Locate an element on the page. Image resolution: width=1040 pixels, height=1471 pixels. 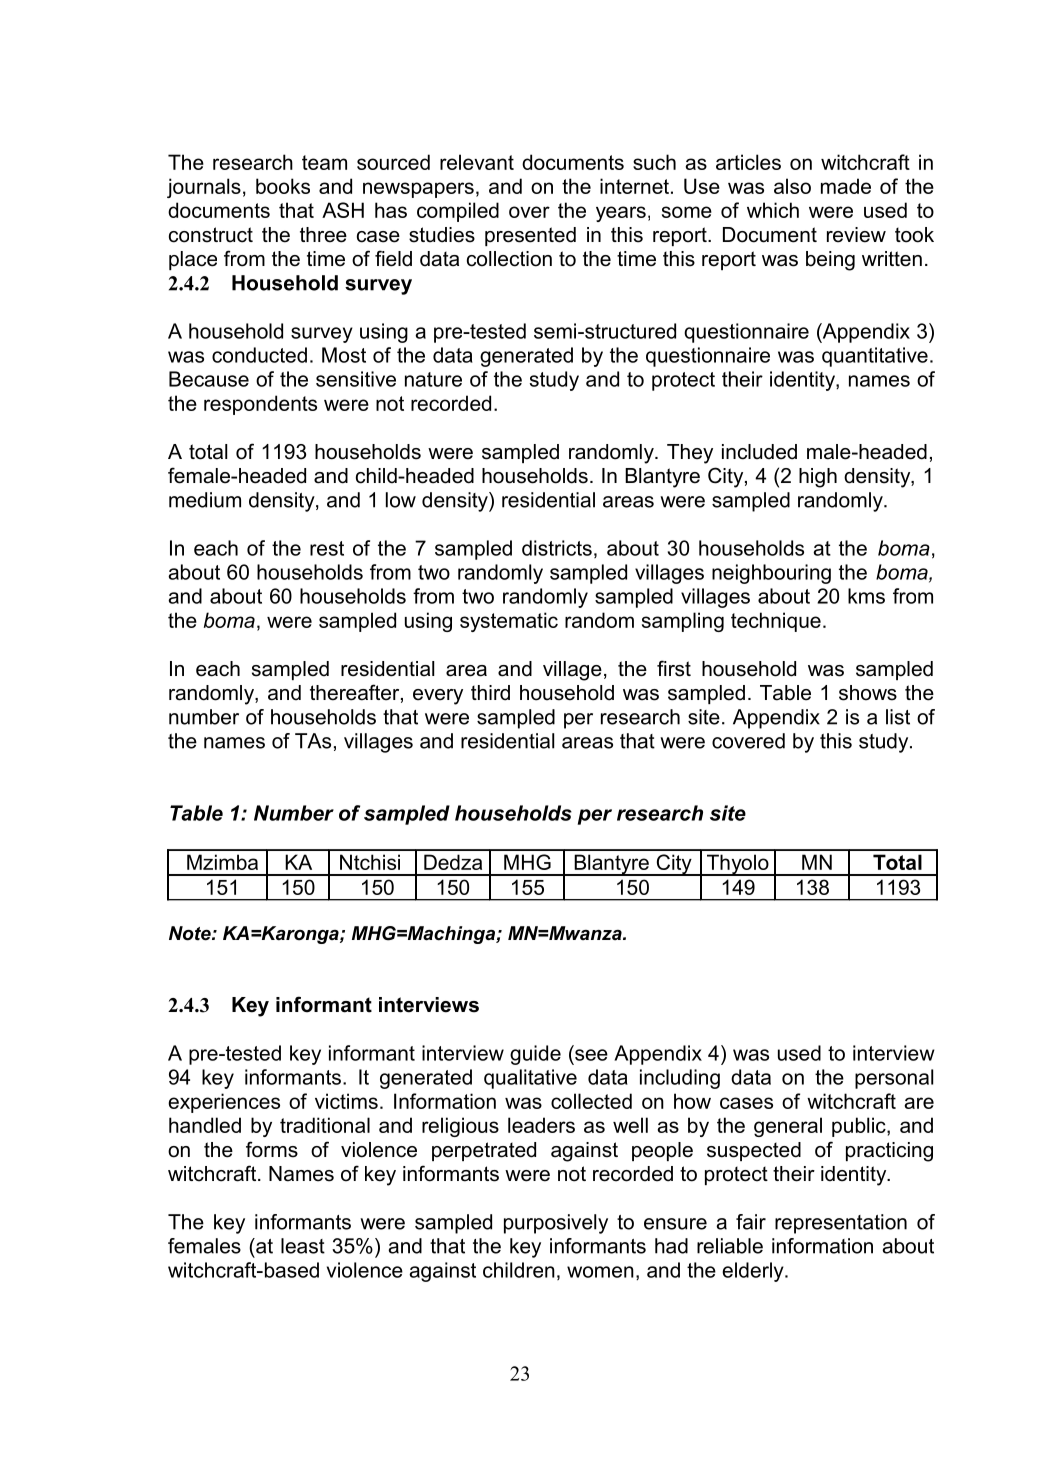
made is located at coordinates (846, 186).
